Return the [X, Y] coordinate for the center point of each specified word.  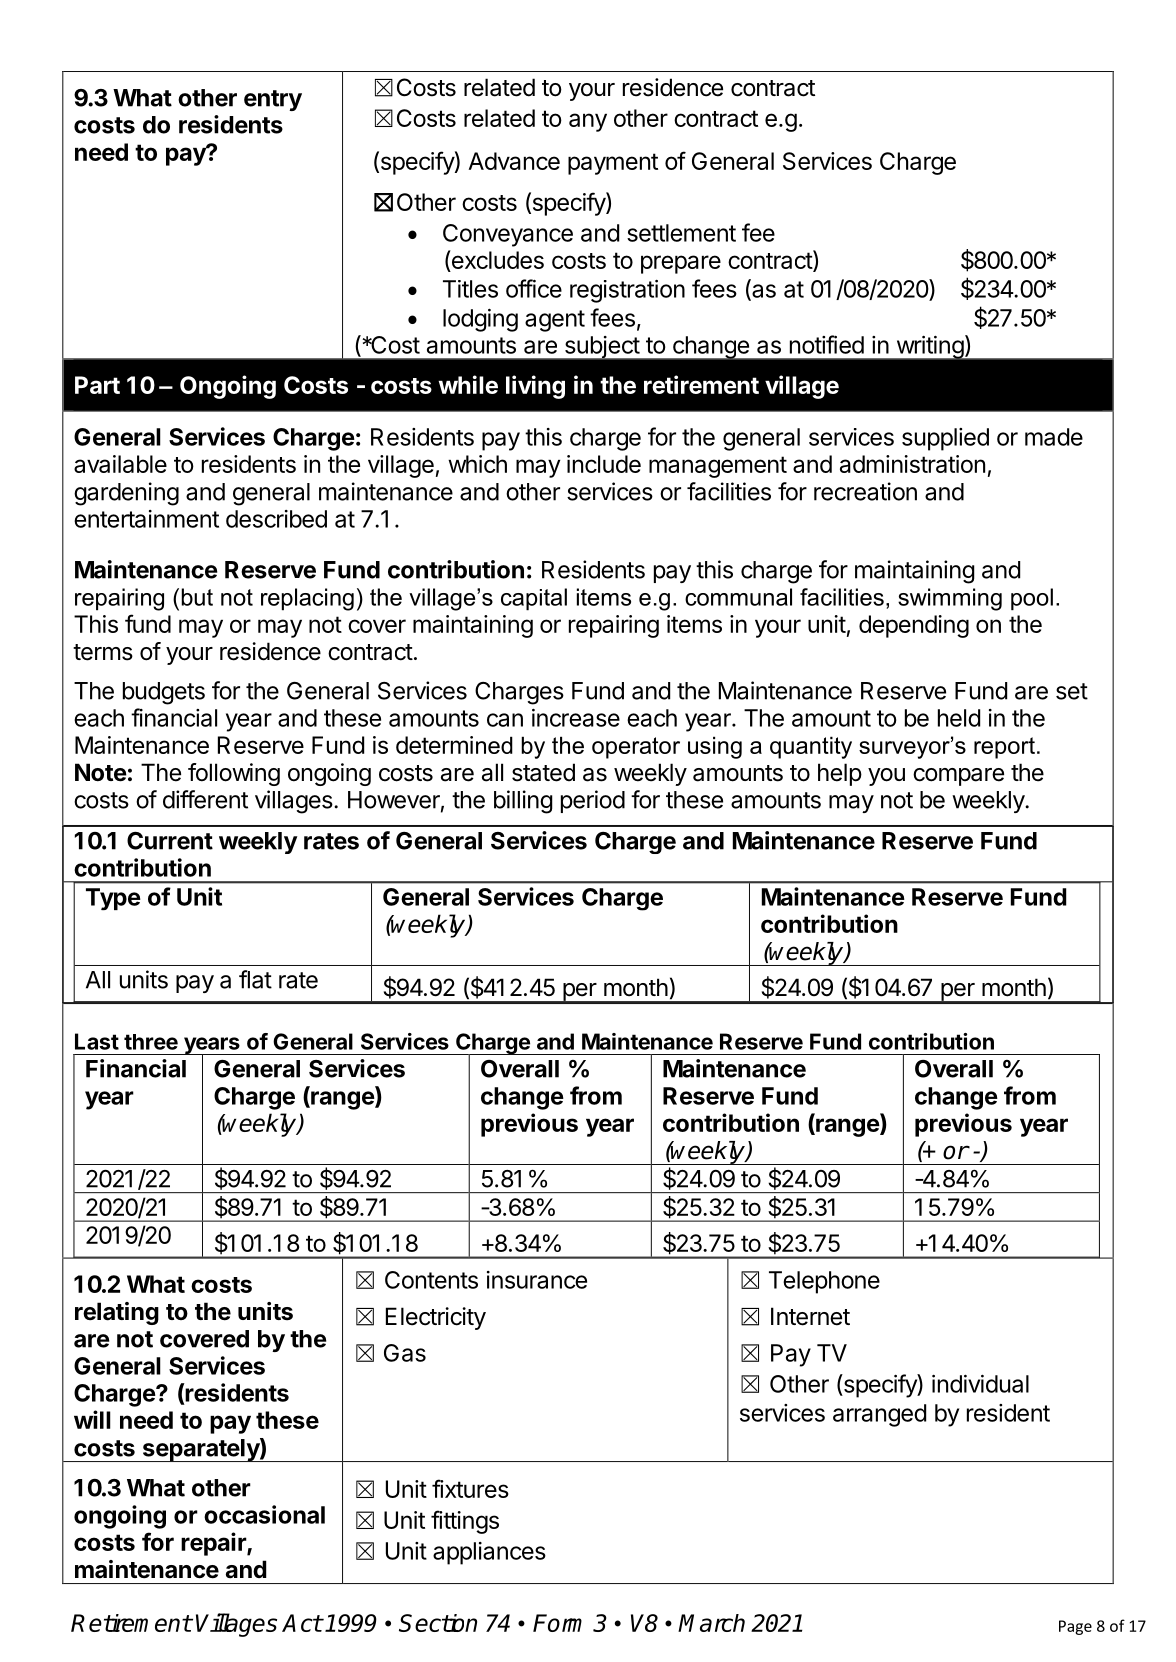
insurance [537, 1280]
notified [827, 344]
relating [117, 1313]
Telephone [824, 1282]
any [588, 122]
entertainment [146, 519]
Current [170, 841]
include [604, 464]
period [593, 801]
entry [273, 100]
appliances [489, 1553]
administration [912, 464]
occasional [264, 1514]
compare [958, 777]
